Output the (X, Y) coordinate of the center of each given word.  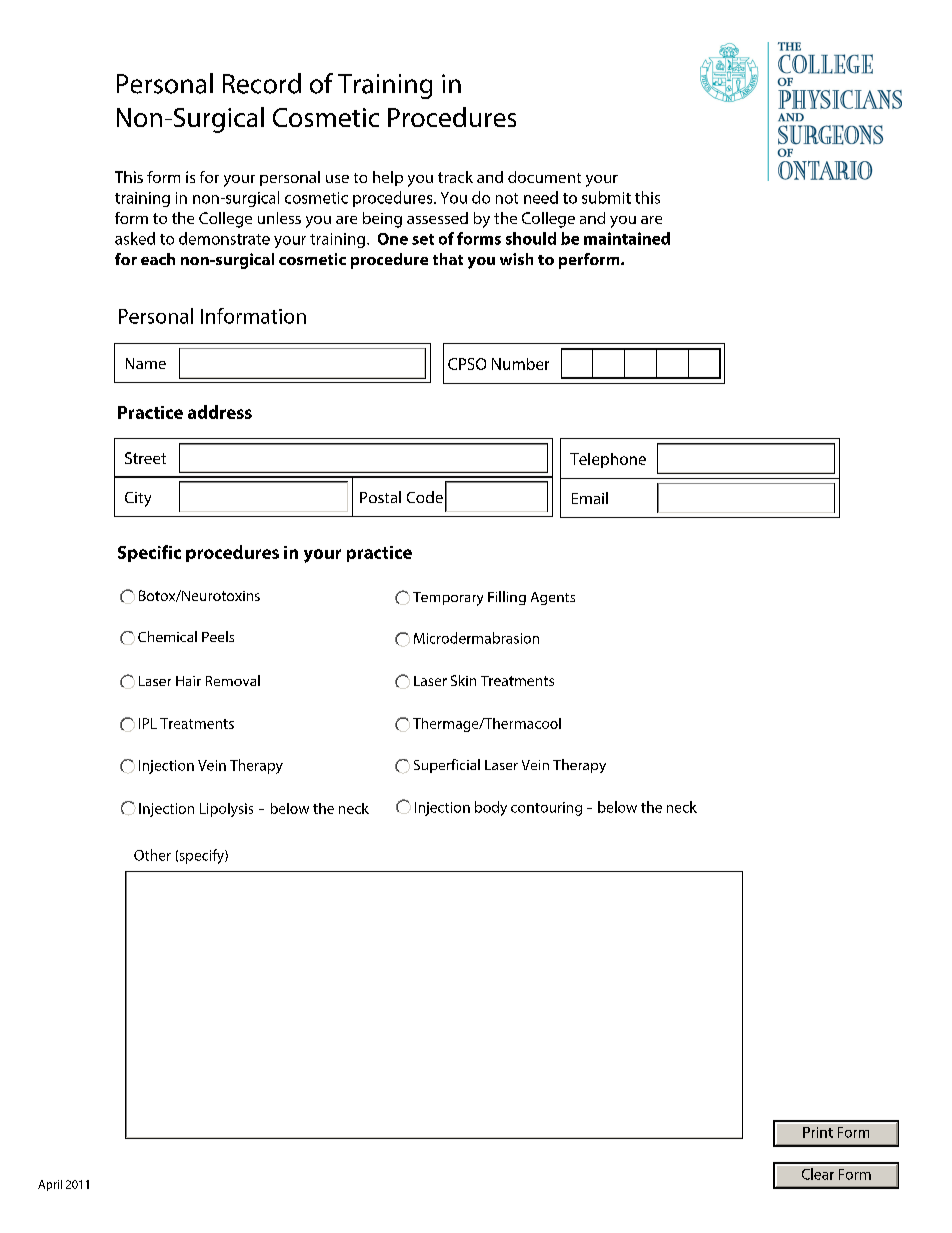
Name (146, 363)
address (220, 412)
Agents (553, 598)
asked (135, 238)
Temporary (448, 599)
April (50, 1185)
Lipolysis (226, 810)
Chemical (167, 636)
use (337, 179)
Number (520, 364)
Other (152, 855)
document (544, 177)
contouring (546, 809)
